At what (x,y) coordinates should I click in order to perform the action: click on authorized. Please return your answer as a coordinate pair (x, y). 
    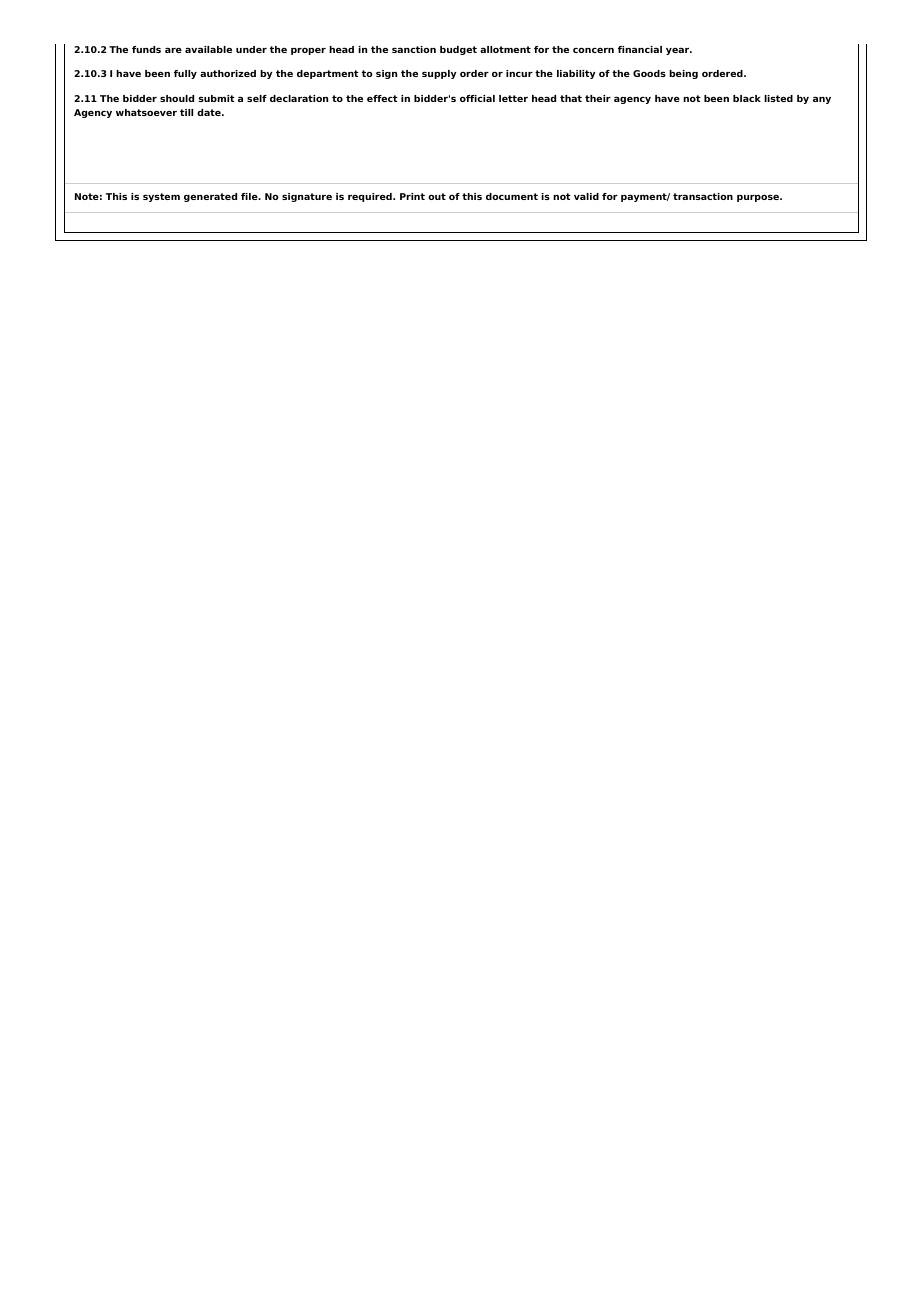
    Looking at the image, I should click on (228, 73).
